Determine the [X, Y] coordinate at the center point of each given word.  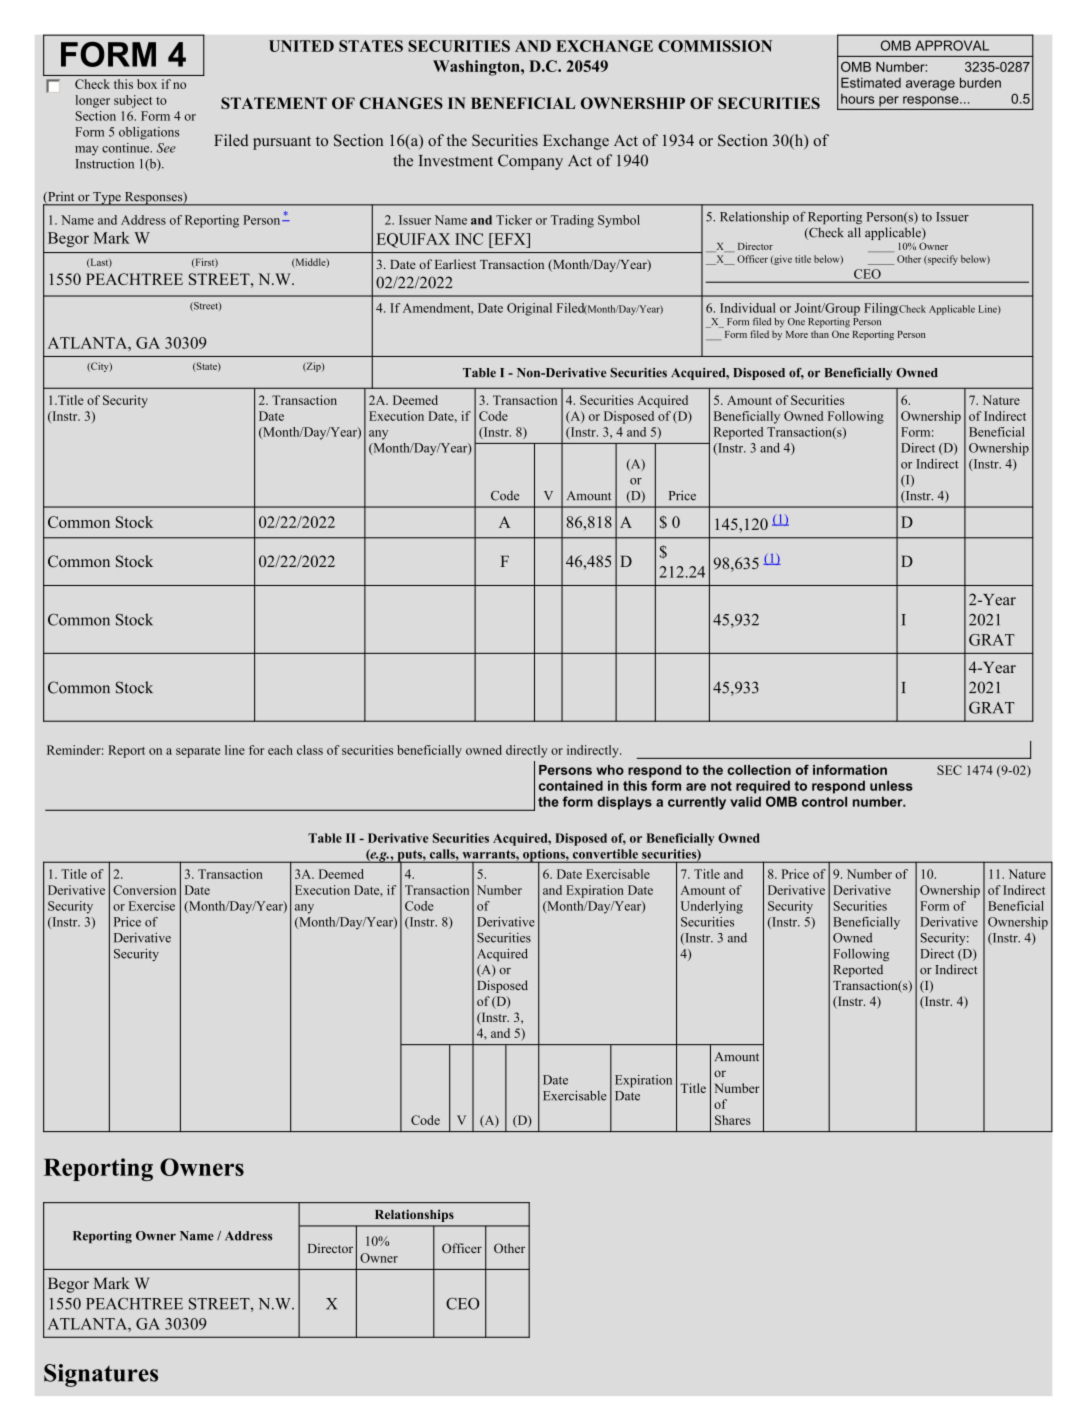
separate [198, 752]
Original [529, 309]
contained [571, 785]
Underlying [712, 907]
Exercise [152, 906]
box [147, 84]
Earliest [455, 264]
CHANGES [401, 103]
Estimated [871, 82]
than [820, 334]
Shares [733, 1120]
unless [891, 785]
